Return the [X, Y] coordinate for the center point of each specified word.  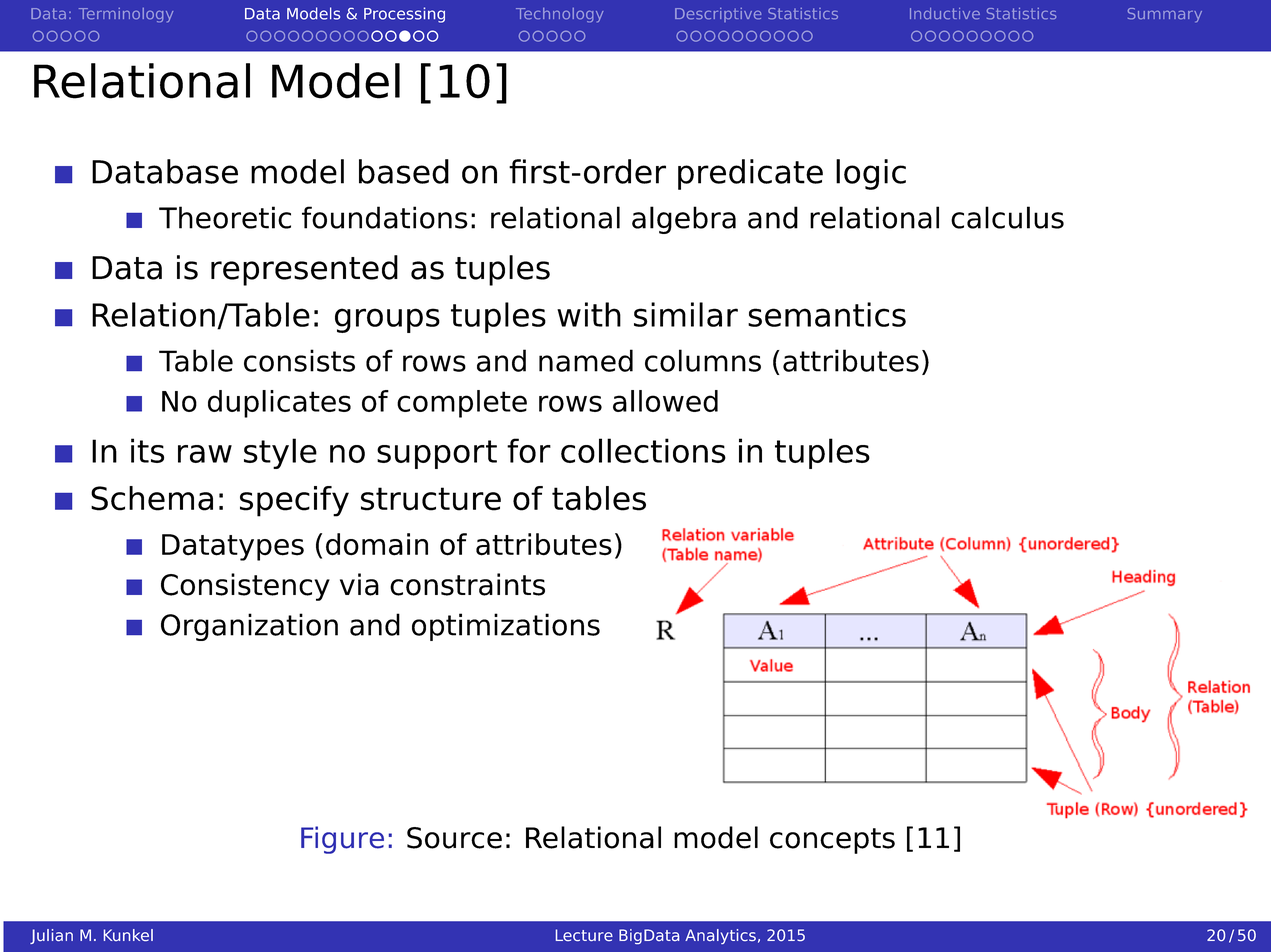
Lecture [584, 935]
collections [643, 450]
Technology [559, 15]
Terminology [126, 15]
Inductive [945, 13]
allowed [665, 401]
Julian [51, 936]
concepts [832, 841]
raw [205, 454]
